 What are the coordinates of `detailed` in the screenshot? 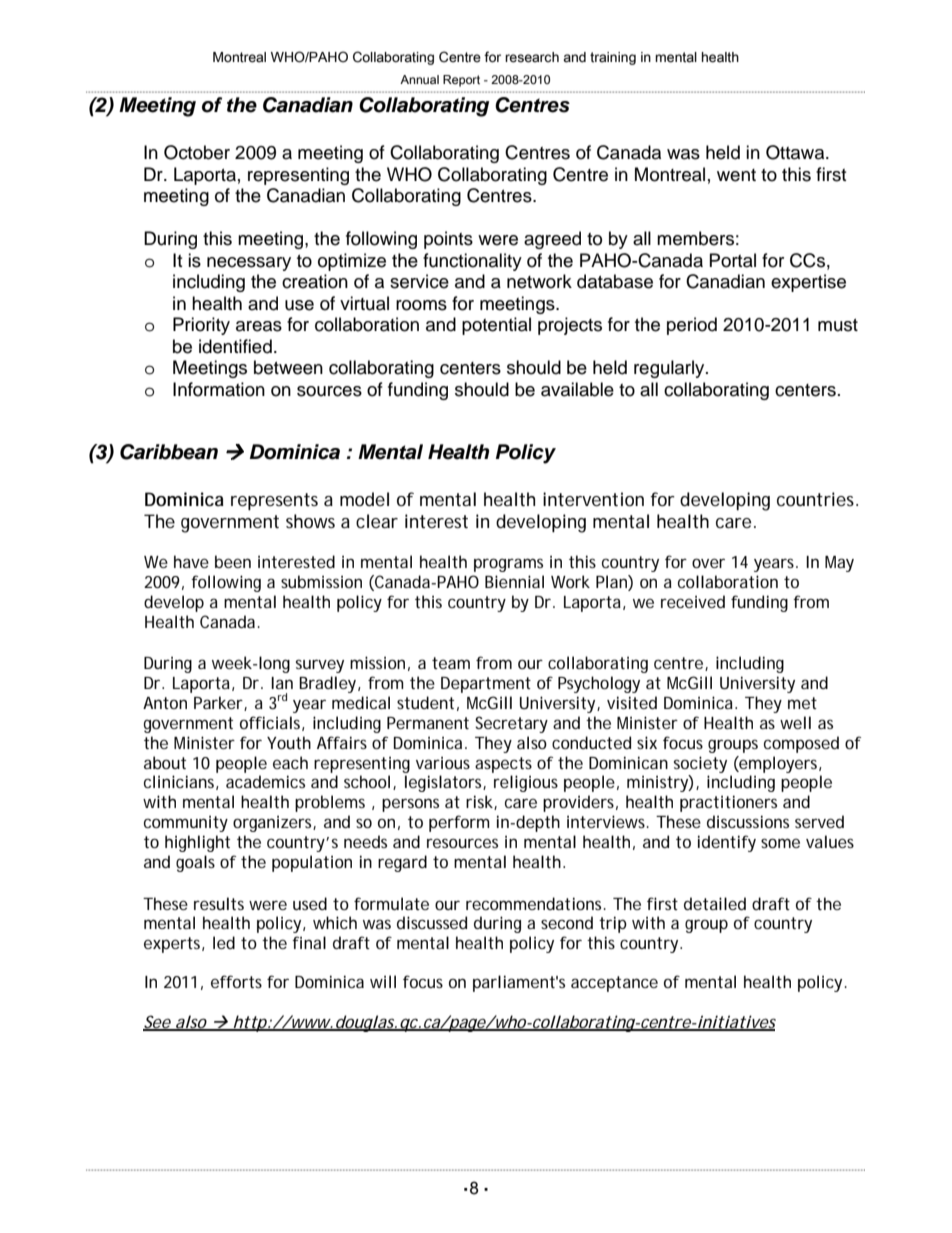 It's located at (715, 903).
